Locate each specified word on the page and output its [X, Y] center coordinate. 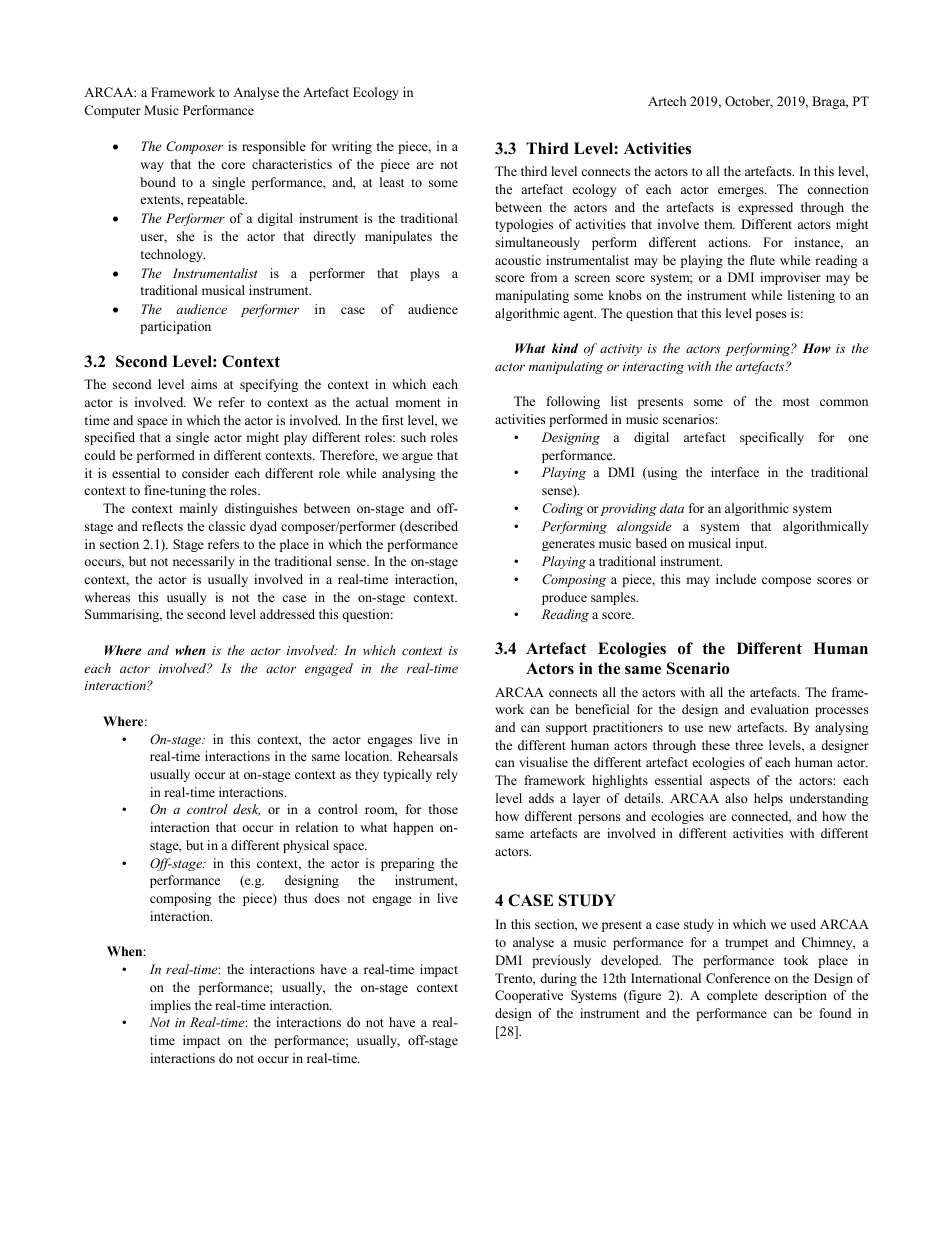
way [152, 167]
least [392, 182]
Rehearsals [428, 756]
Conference [738, 978]
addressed [287, 614]
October [749, 102]
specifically [772, 438]
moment [418, 403]
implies [170, 1006]
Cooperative [529, 996]
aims [204, 384]
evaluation [780, 709]
